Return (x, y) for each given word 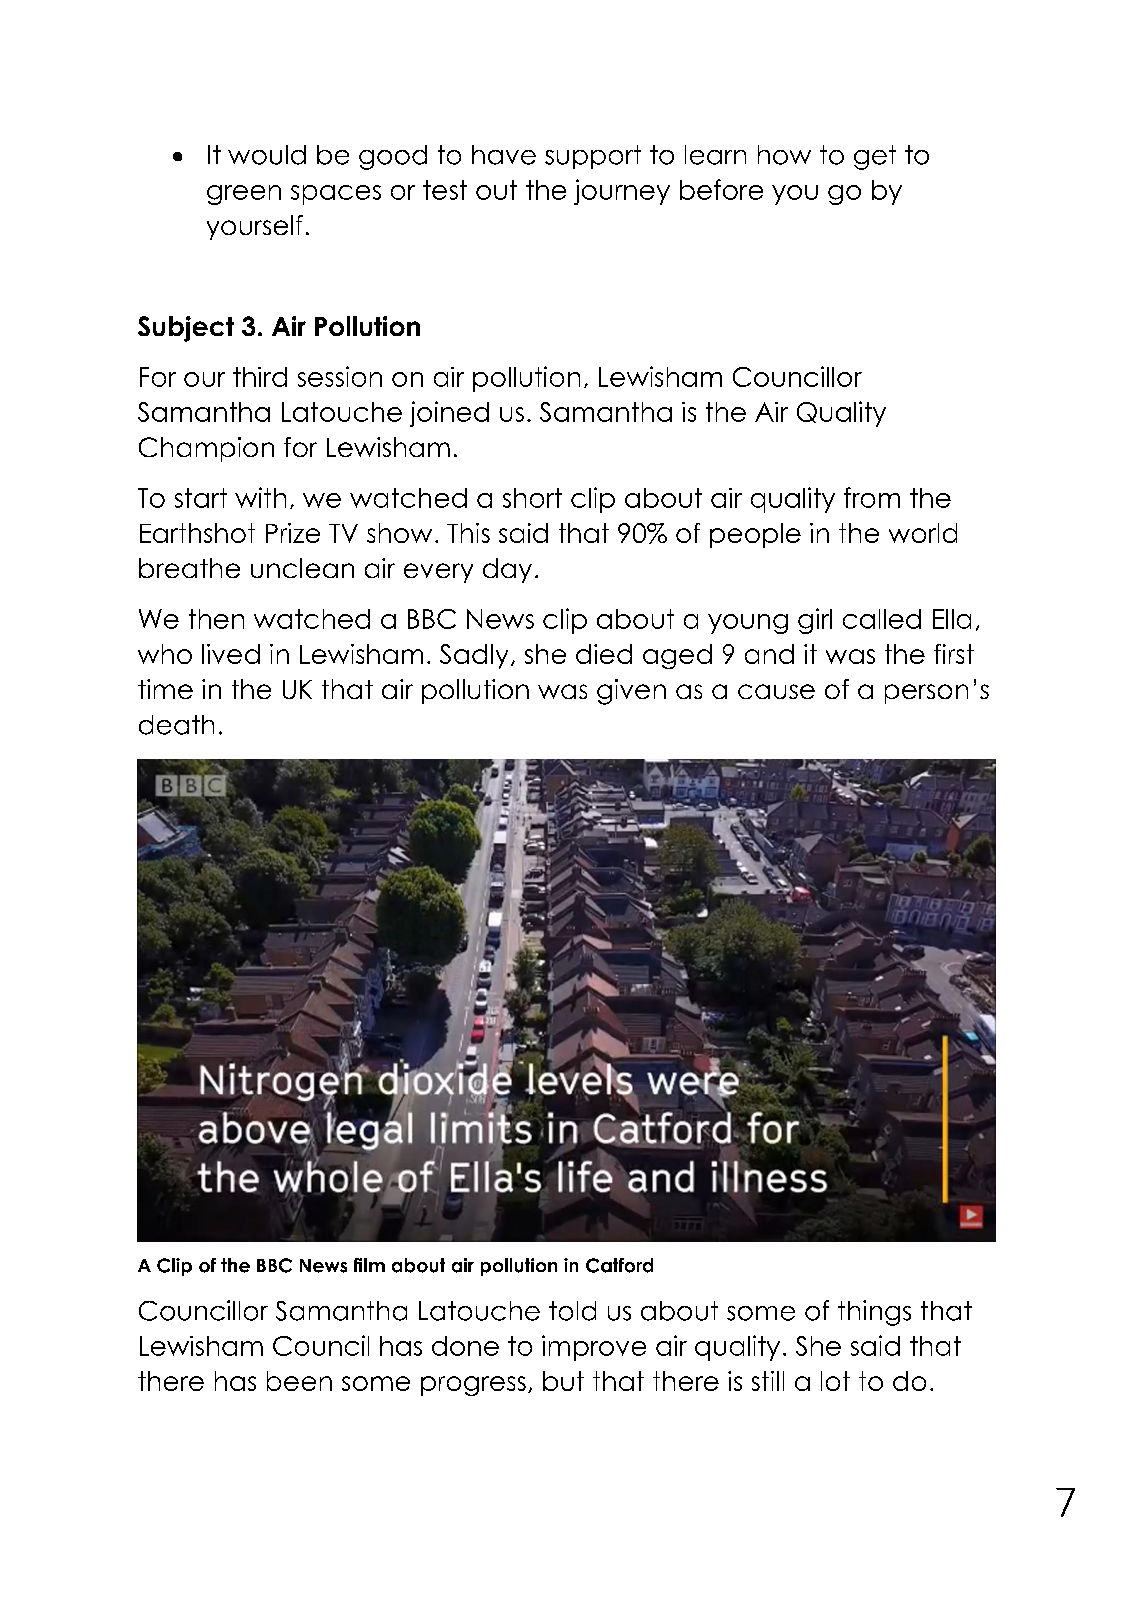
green (244, 195)
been (299, 1381)
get (875, 157)
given (631, 692)
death (176, 725)
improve (594, 1348)
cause (776, 691)
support (593, 157)
